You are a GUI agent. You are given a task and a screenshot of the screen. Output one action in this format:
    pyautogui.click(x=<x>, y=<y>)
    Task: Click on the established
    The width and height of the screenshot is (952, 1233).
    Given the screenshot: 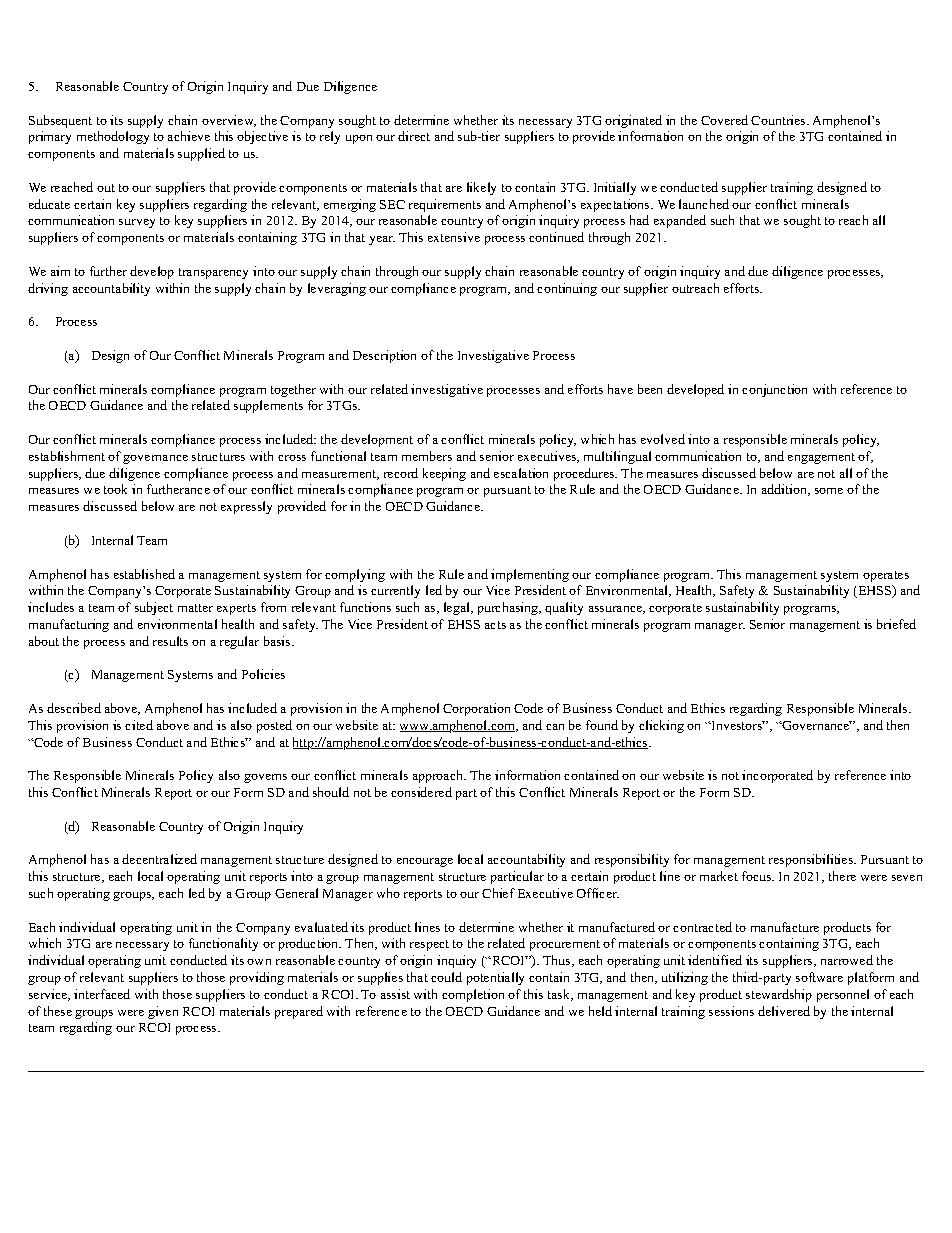 What is the action you would take?
    pyautogui.click(x=144, y=574)
